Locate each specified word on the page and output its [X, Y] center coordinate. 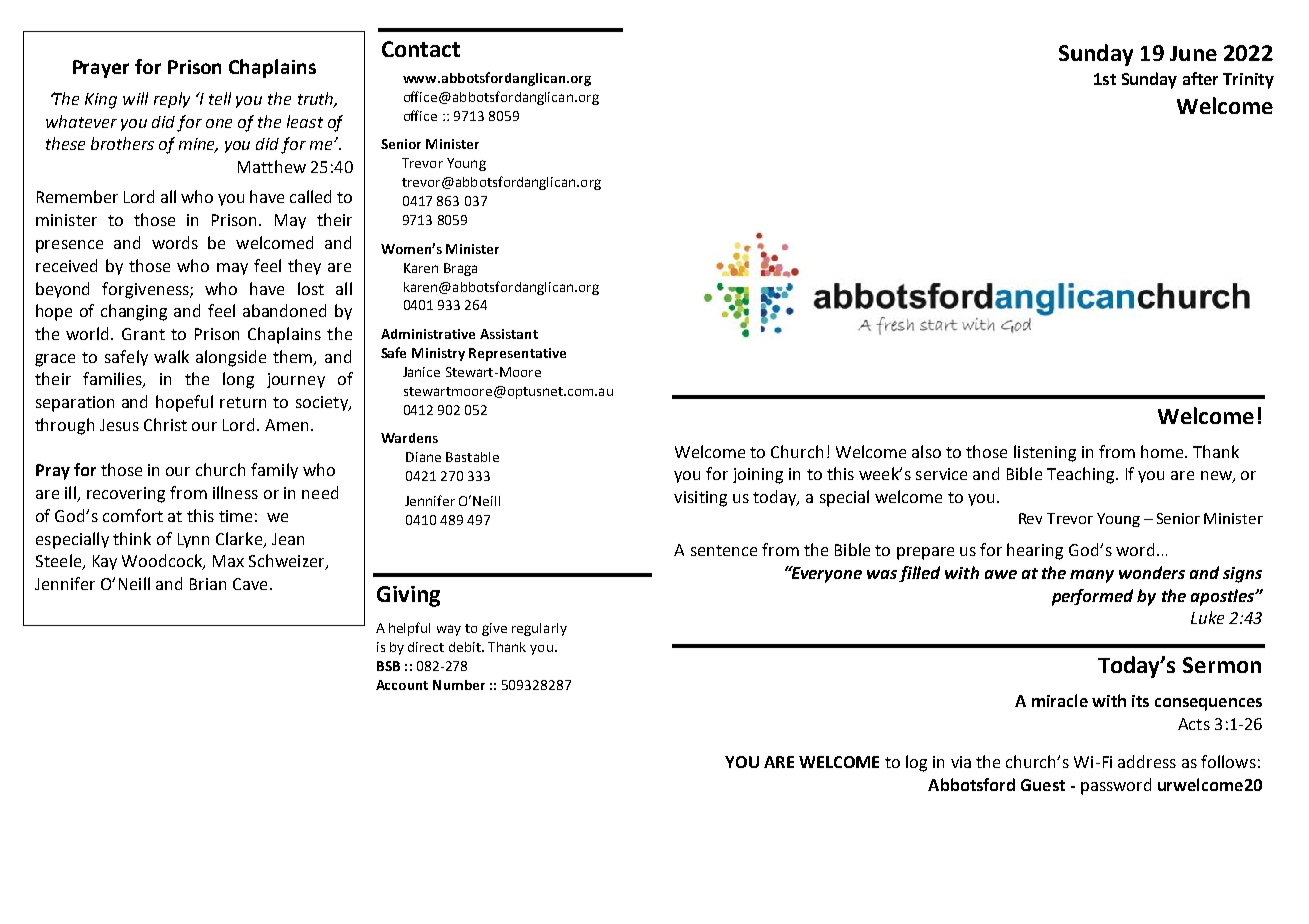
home [1163, 451]
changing [134, 312]
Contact [421, 49]
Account [402, 685]
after [1200, 78]
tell [220, 98]
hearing [1035, 551]
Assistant [509, 334]
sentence [724, 550]
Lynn [193, 540]
